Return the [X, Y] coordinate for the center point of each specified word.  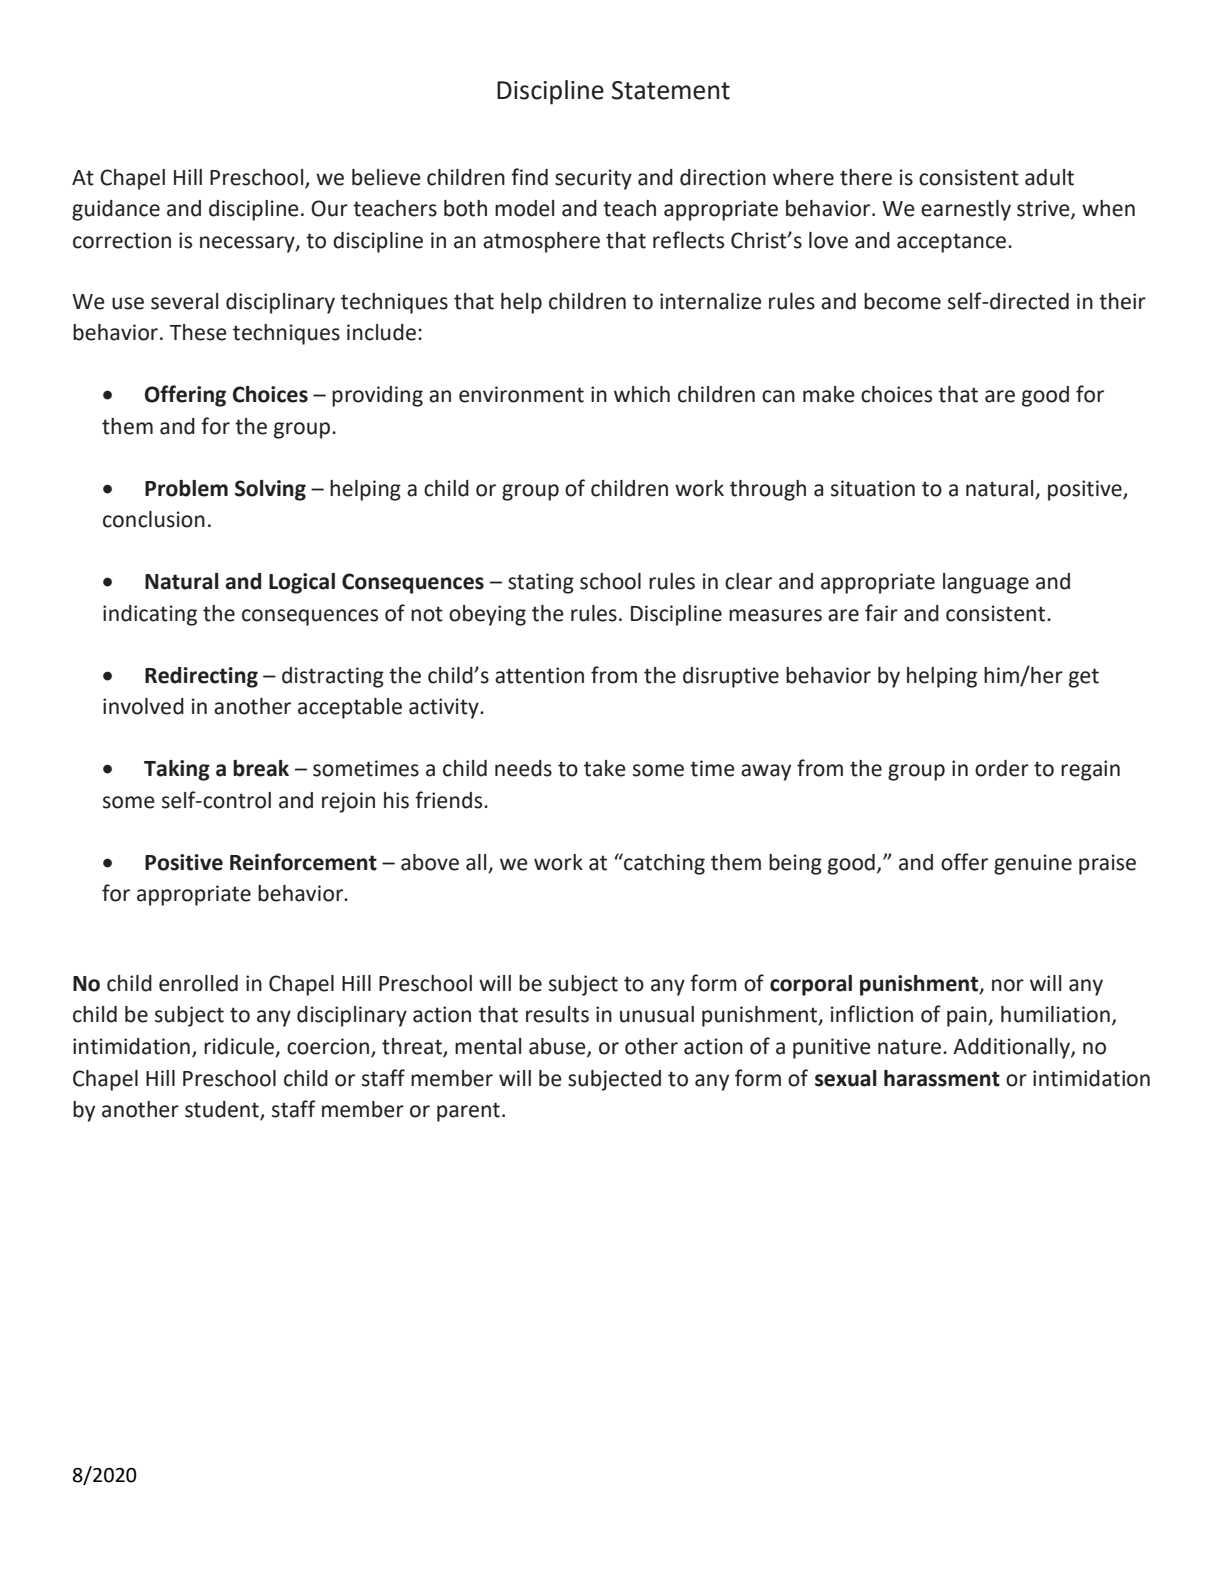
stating [541, 583]
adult [1049, 177]
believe [386, 177]
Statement [671, 90]
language [986, 583]
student [223, 1110]
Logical [302, 583]
